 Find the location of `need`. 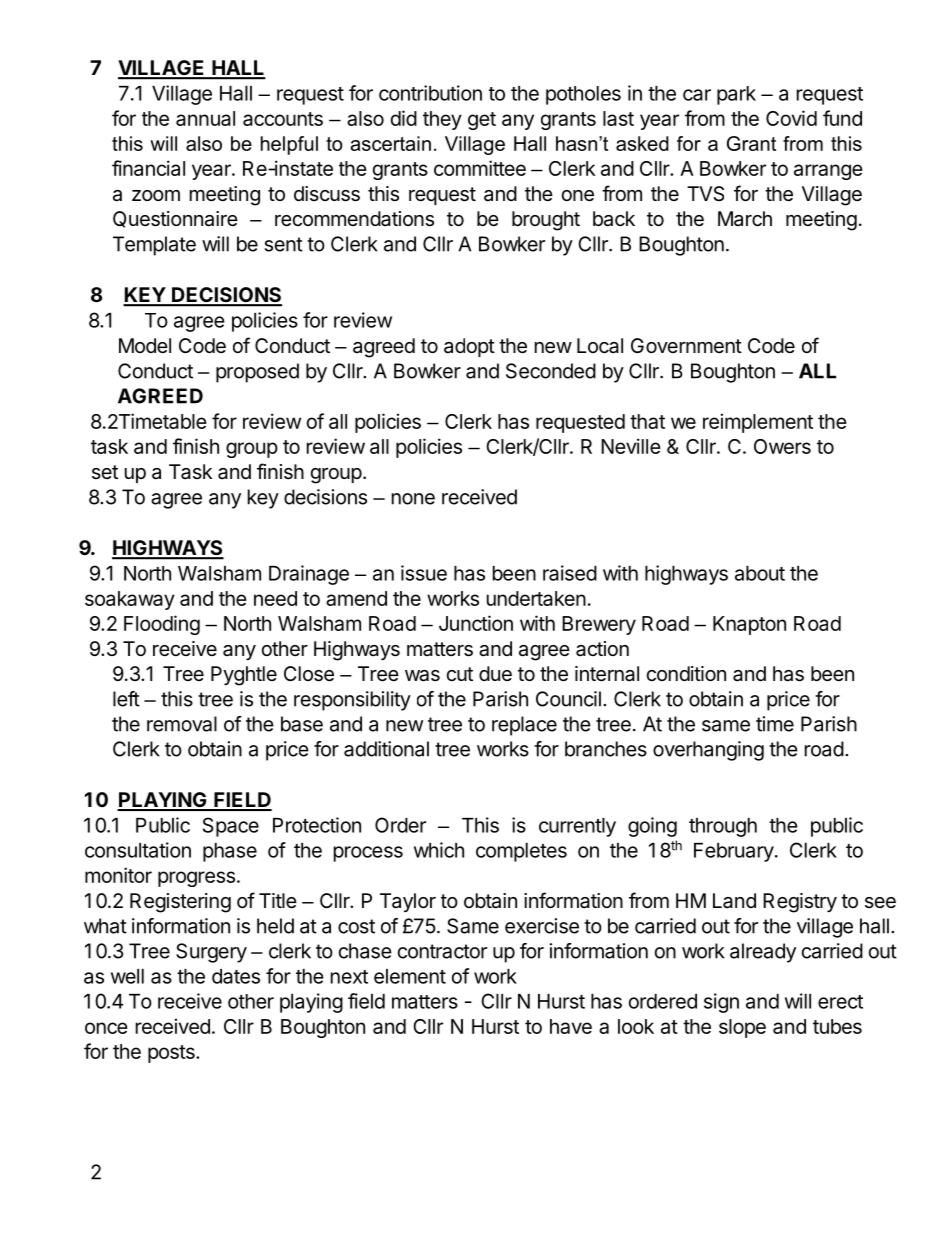

need is located at coordinates (275, 598).
